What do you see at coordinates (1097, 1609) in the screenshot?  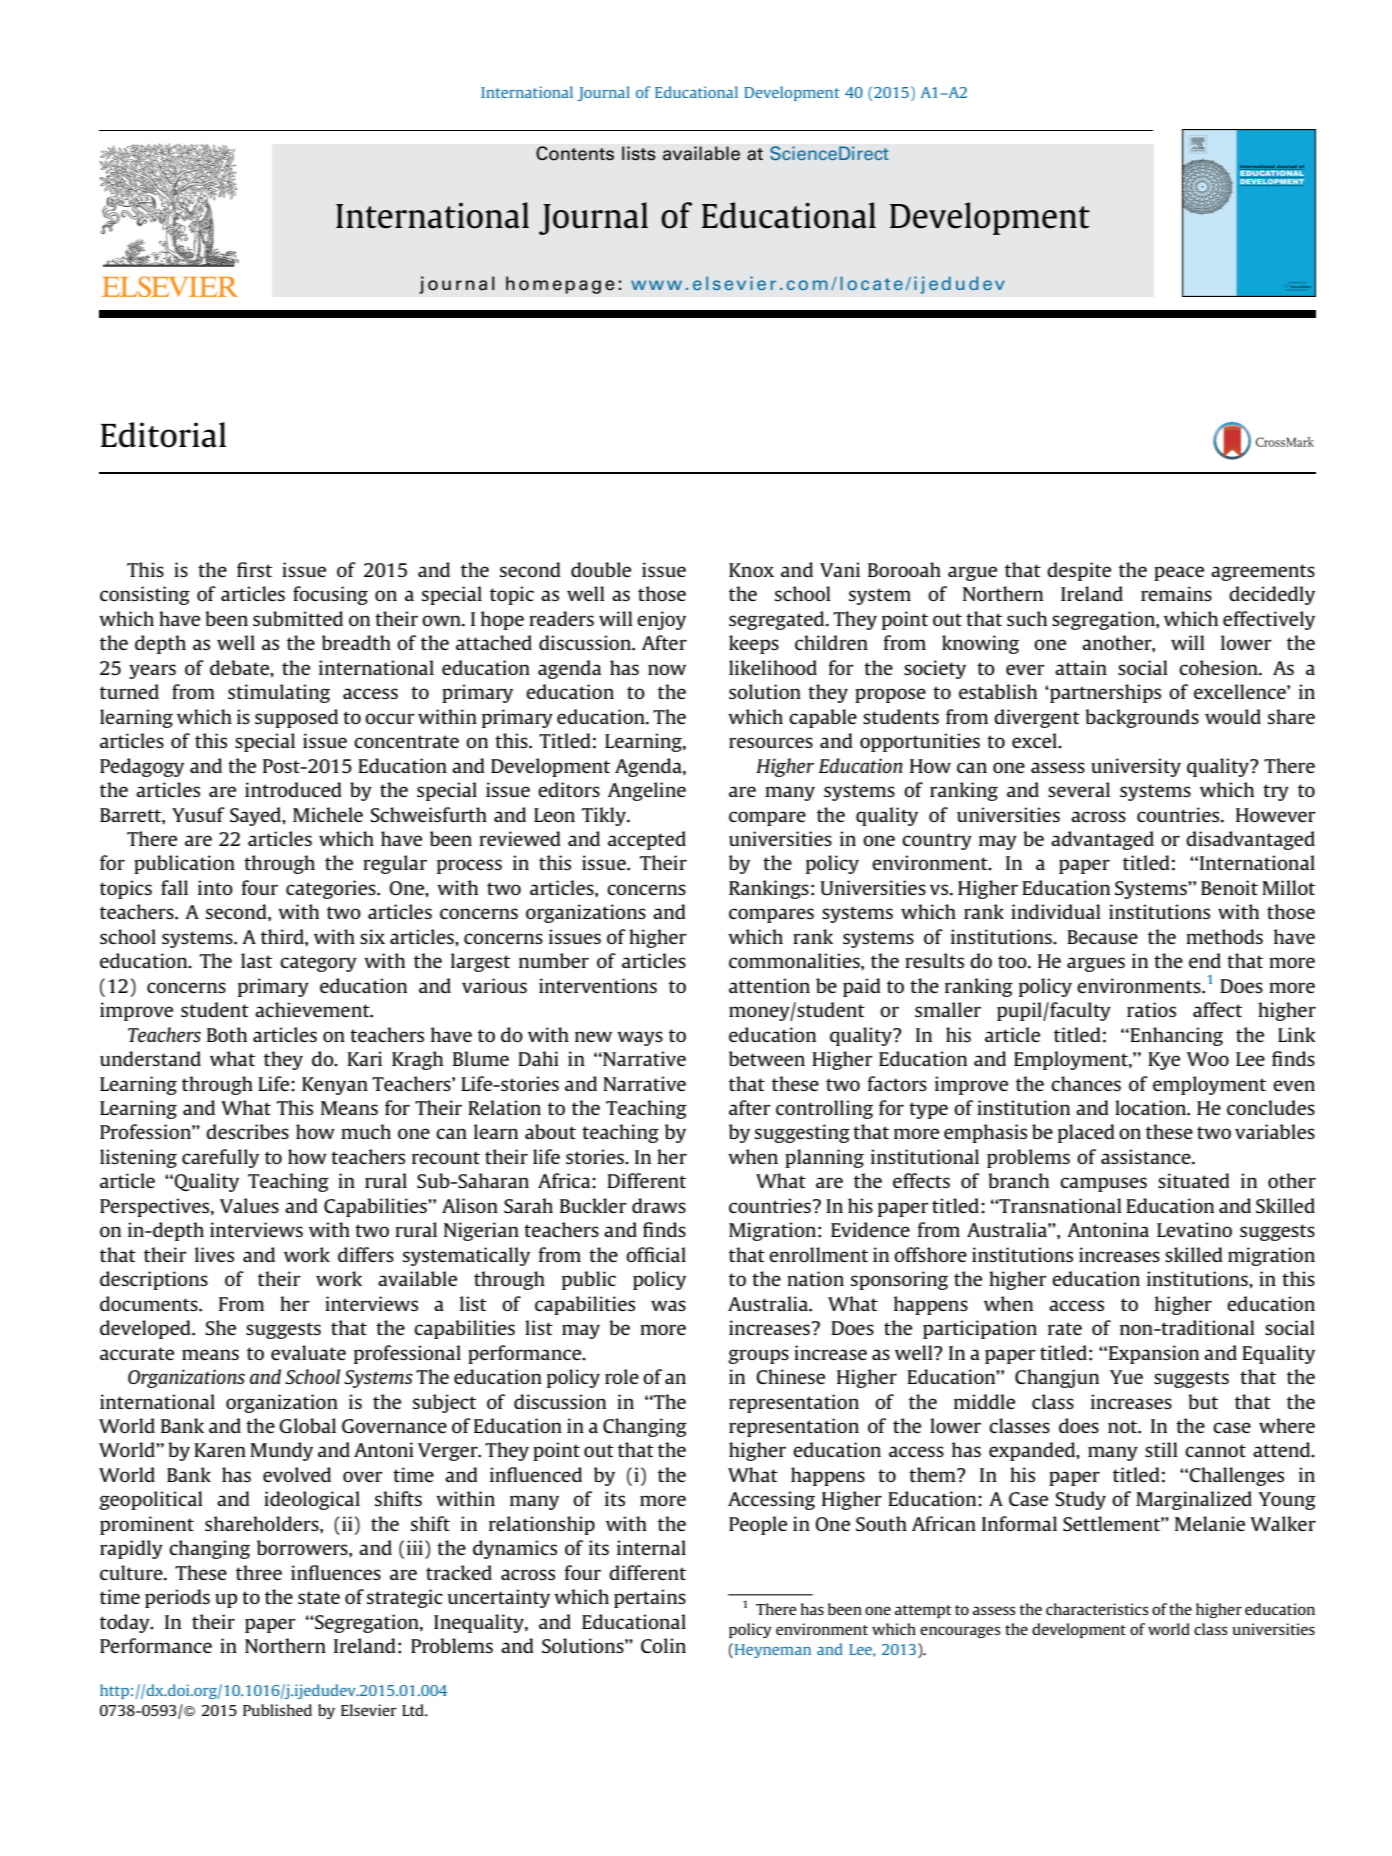 I see `characteristics` at bounding box center [1097, 1609].
